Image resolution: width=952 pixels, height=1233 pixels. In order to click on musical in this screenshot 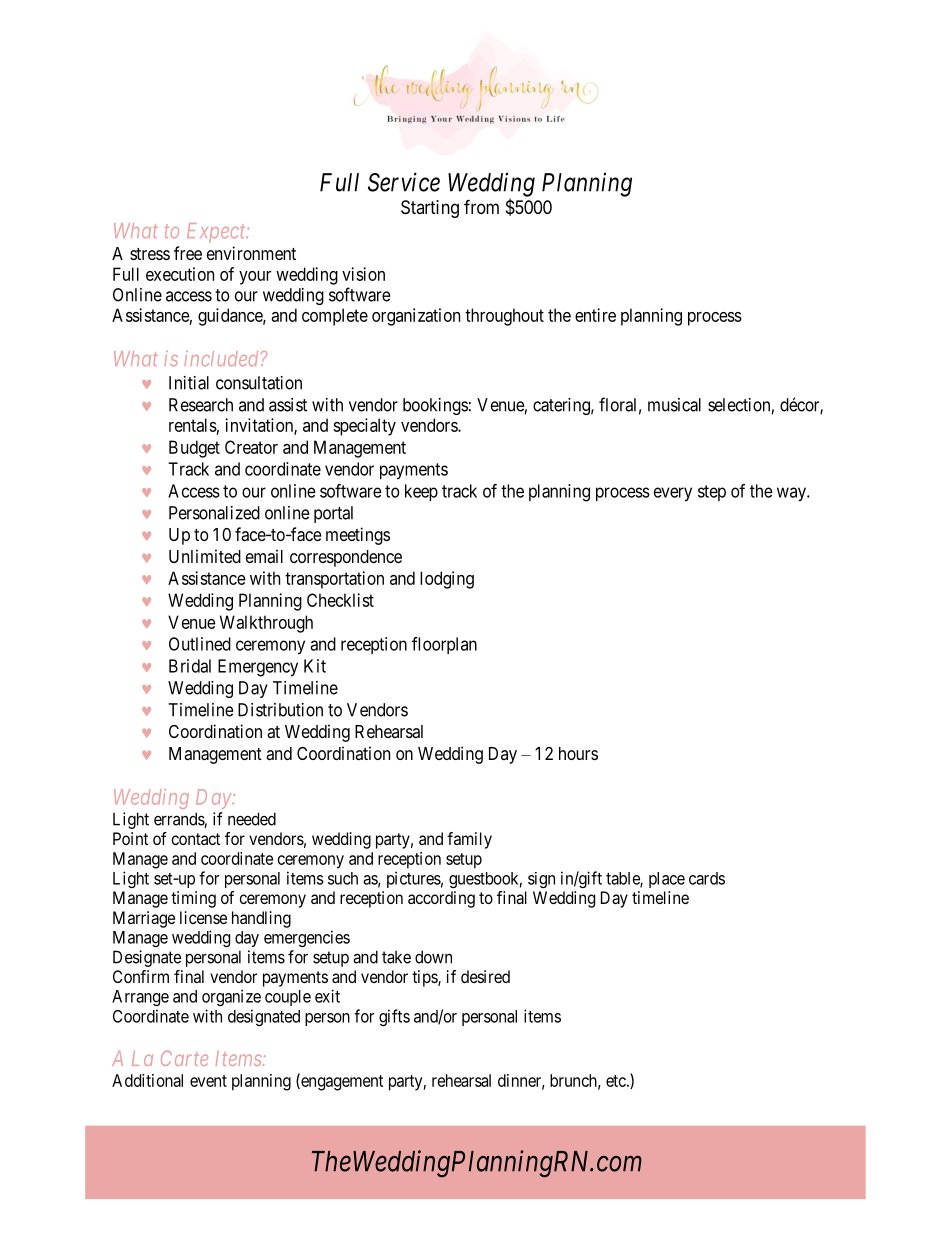, I will do `click(674, 405)`.
